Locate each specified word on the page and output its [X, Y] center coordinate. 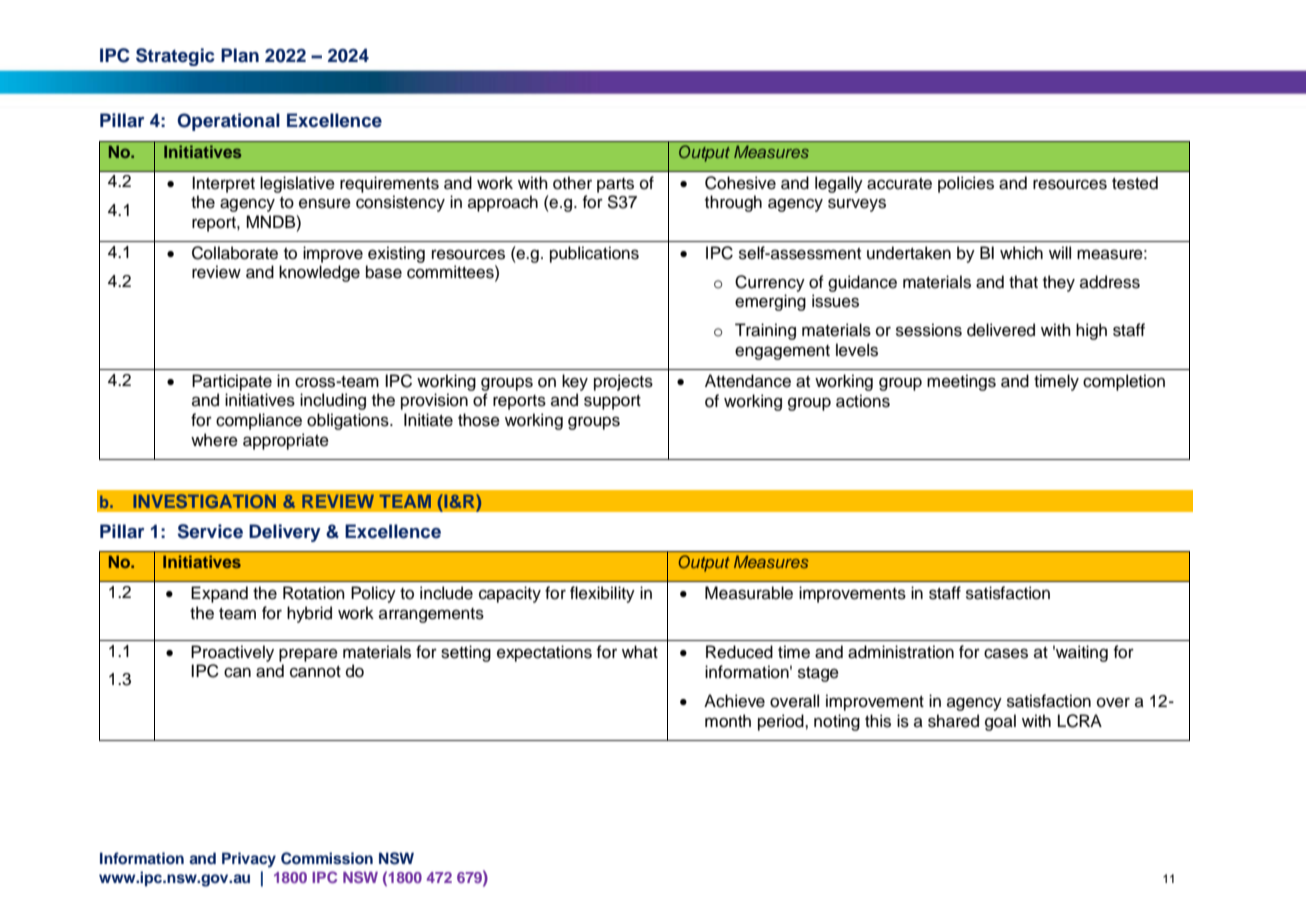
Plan [240, 55]
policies [966, 184]
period [782, 722]
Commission [327, 858]
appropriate [286, 441]
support [612, 402]
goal [1000, 722]
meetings [961, 382]
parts [615, 185]
